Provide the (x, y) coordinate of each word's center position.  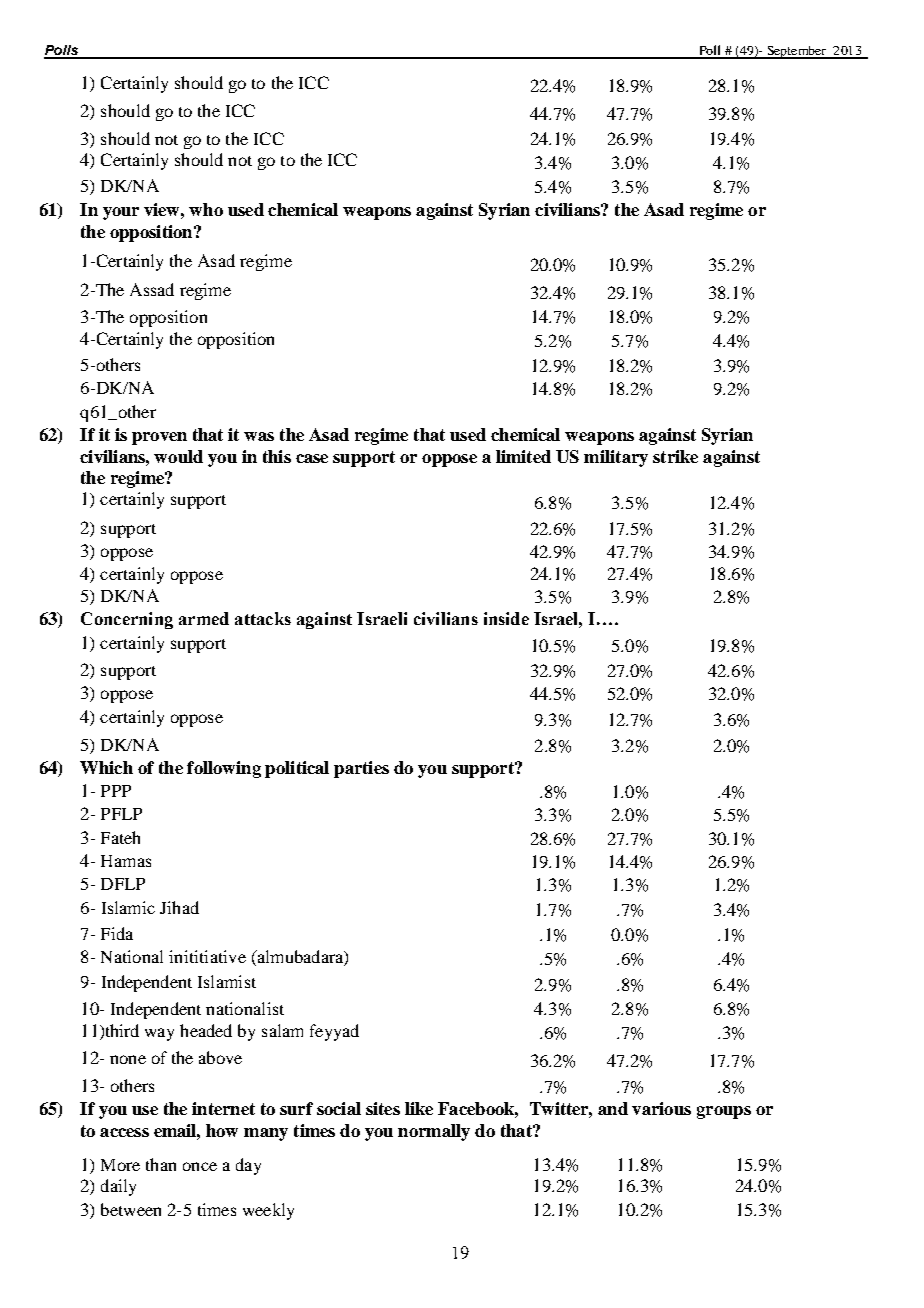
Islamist (227, 981)
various (661, 1108)
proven (159, 438)
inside (506, 618)
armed (204, 618)
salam (282, 1030)
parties (361, 769)
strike (675, 456)
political (297, 769)
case (312, 458)
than (161, 1164)
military (616, 458)
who (206, 209)
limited (523, 456)
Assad (152, 289)
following (224, 769)
